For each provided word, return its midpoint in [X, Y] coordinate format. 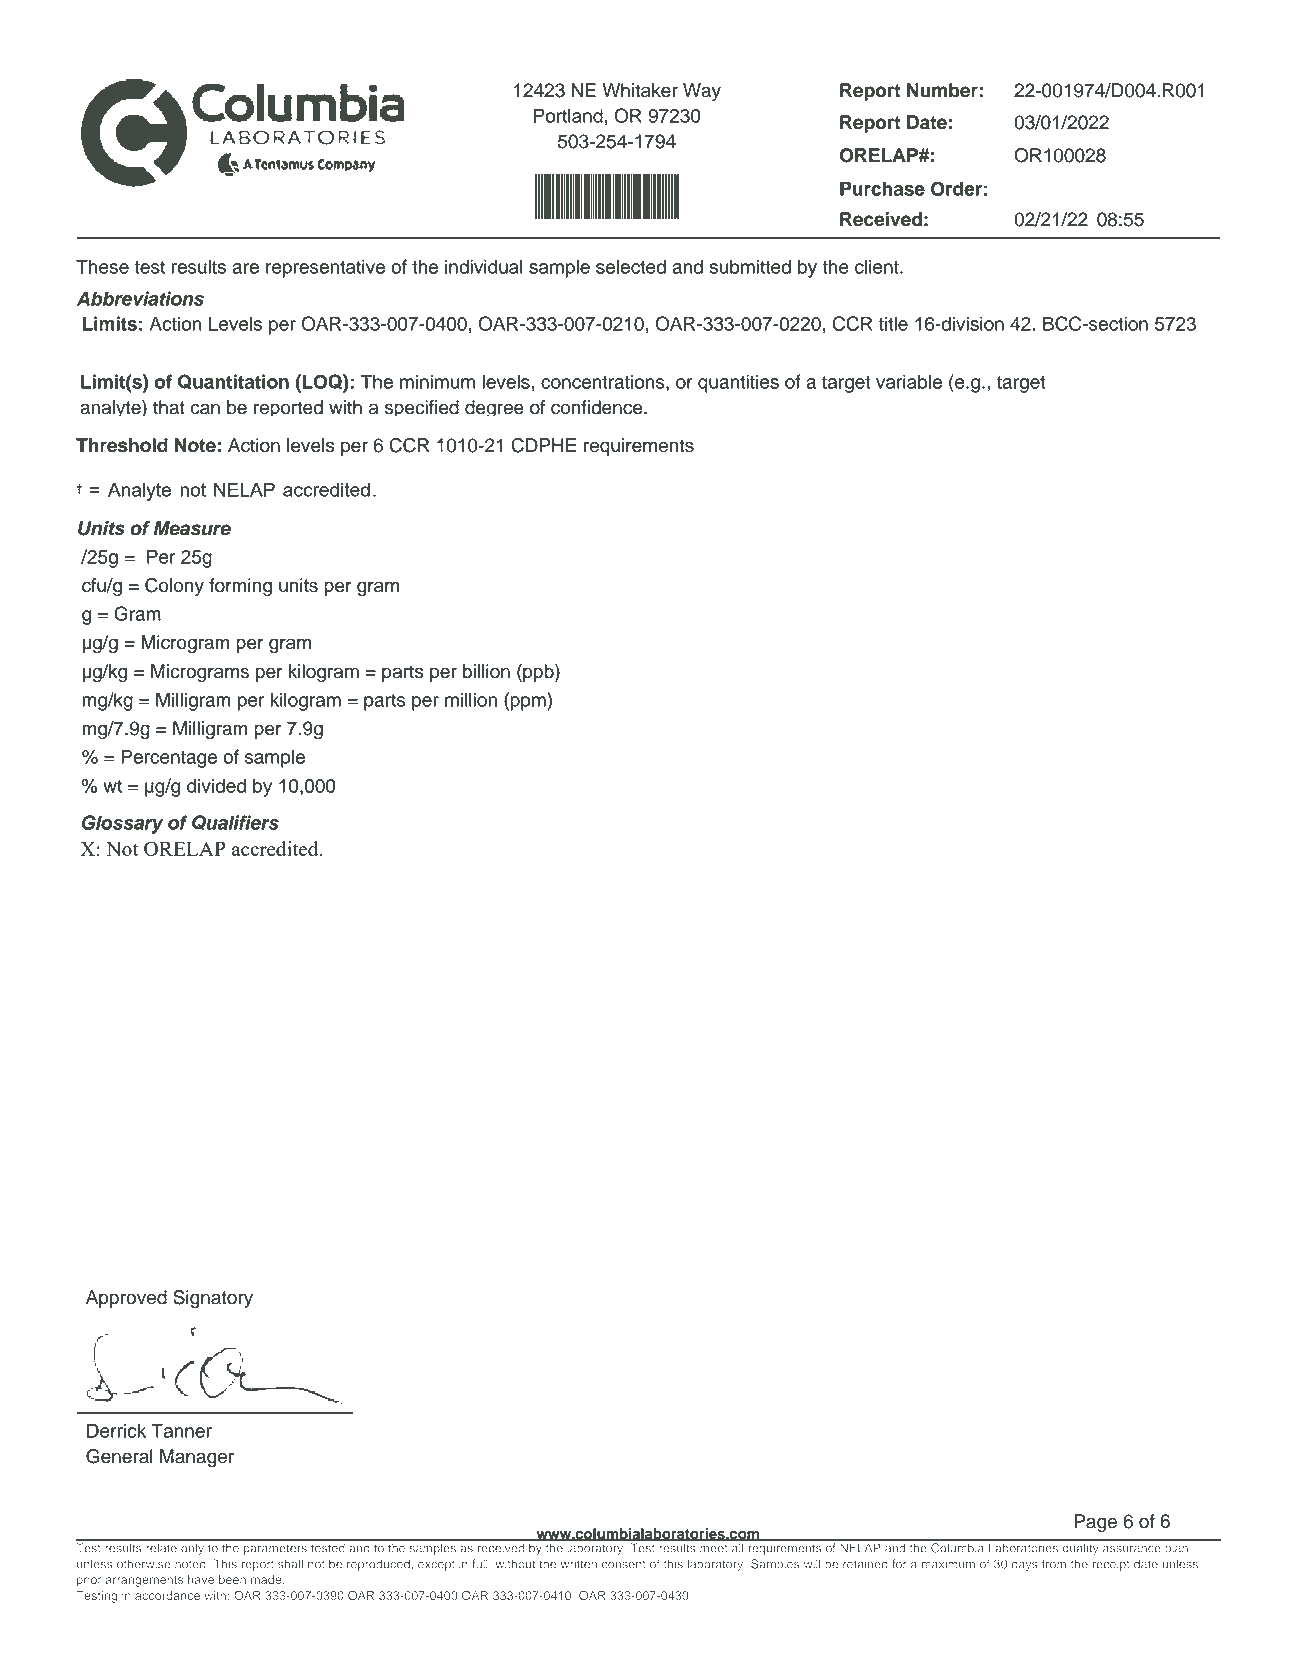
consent [624, 1564]
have [201, 1579]
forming [240, 587]
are [245, 268]
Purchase [882, 188]
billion [486, 671]
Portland [568, 115]
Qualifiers [235, 823]
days [1024, 1565]
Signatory [213, 1299]
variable [909, 381]
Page [1095, 1523]
